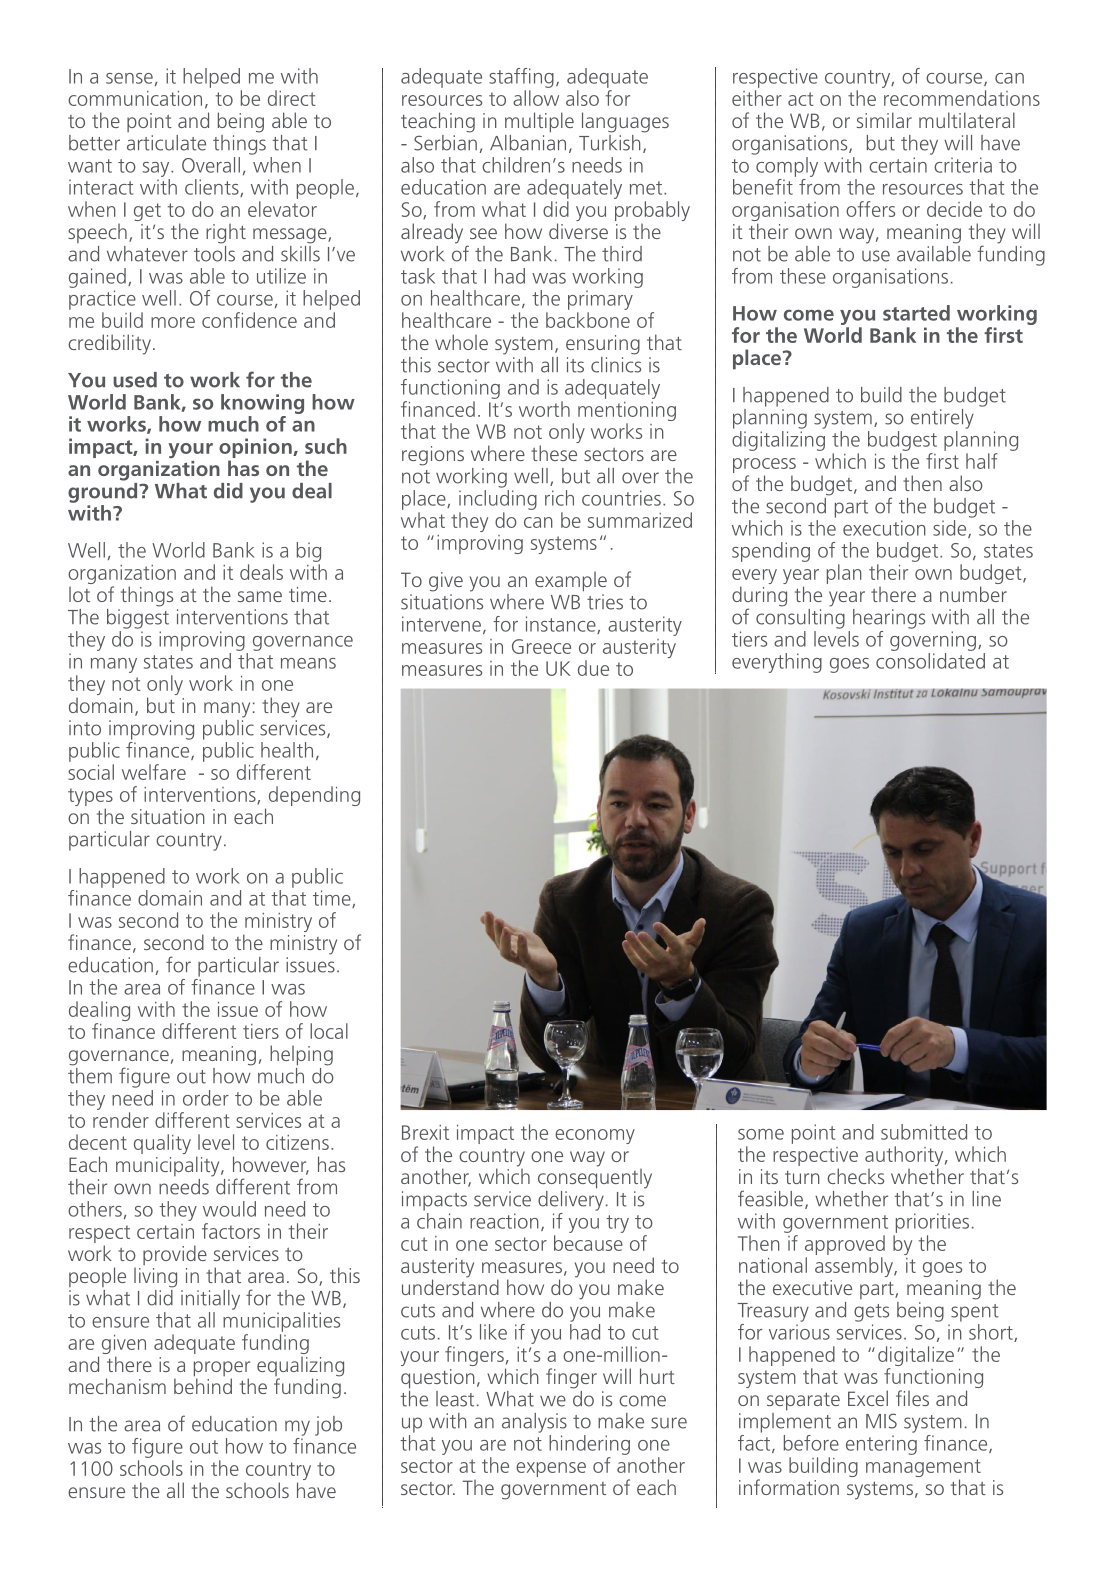  I want to click on welfare, so click(154, 772).
